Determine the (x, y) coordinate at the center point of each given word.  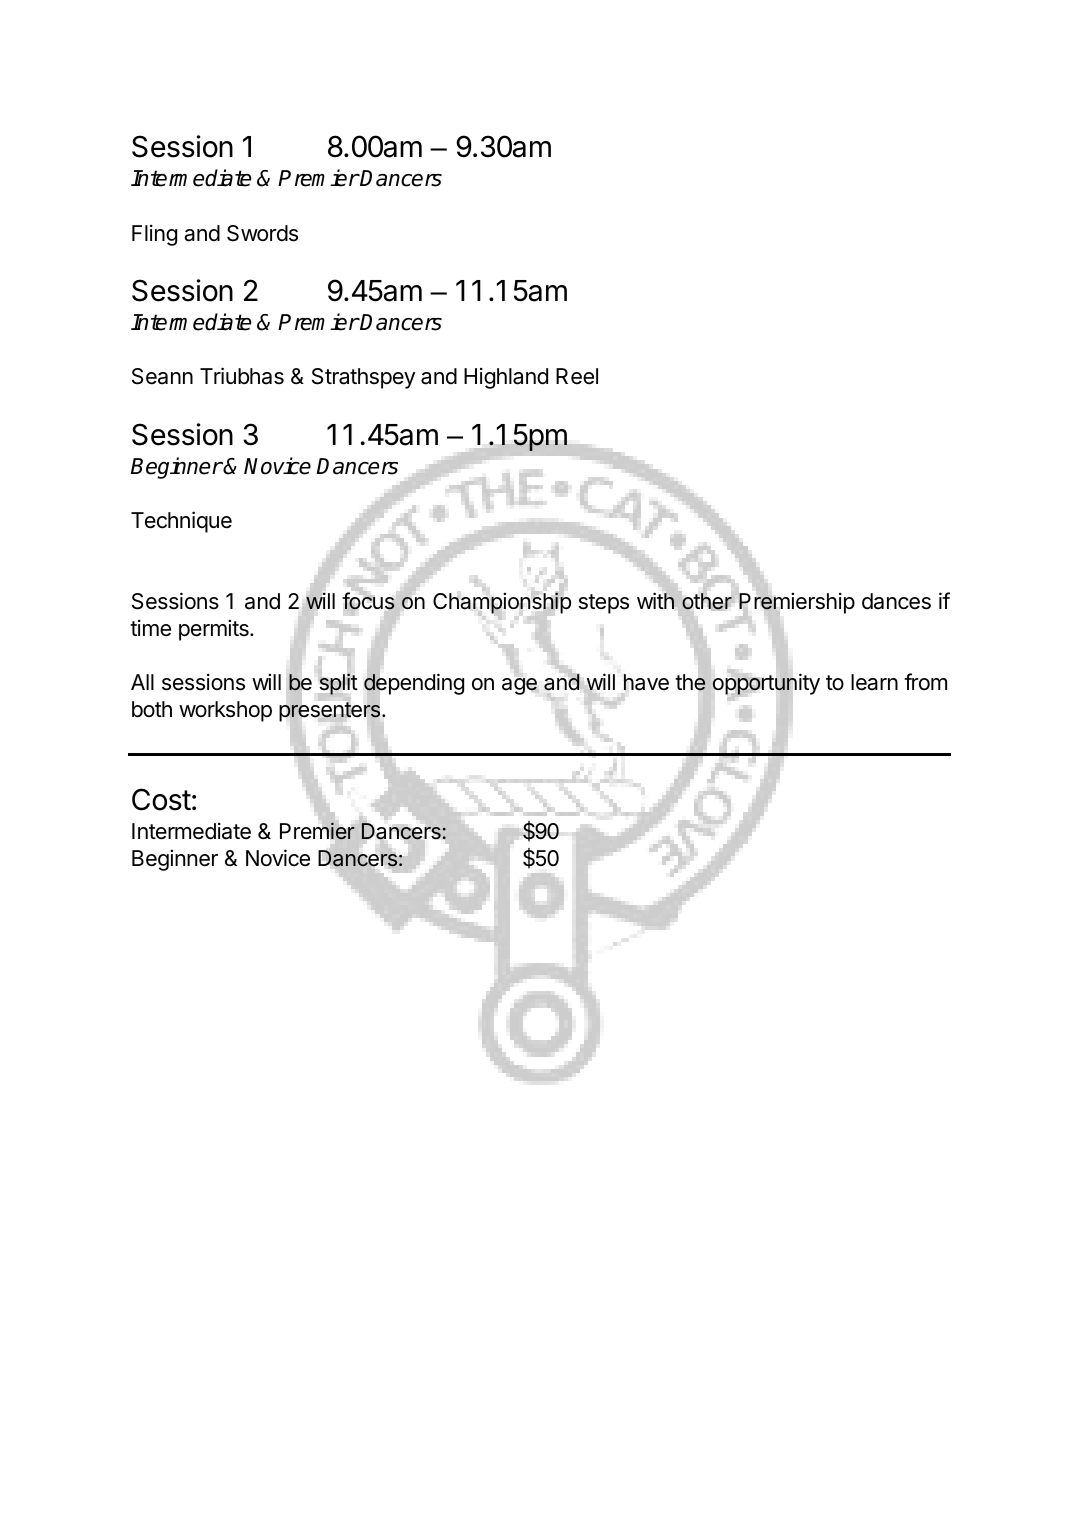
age (519, 686)
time (150, 628)
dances (896, 601)
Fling (154, 235)
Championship (502, 604)
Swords (262, 233)
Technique (181, 522)
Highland (506, 378)
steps (604, 604)
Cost (161, 799)
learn (874, 682)
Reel (577, 376)
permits (215, 630)
